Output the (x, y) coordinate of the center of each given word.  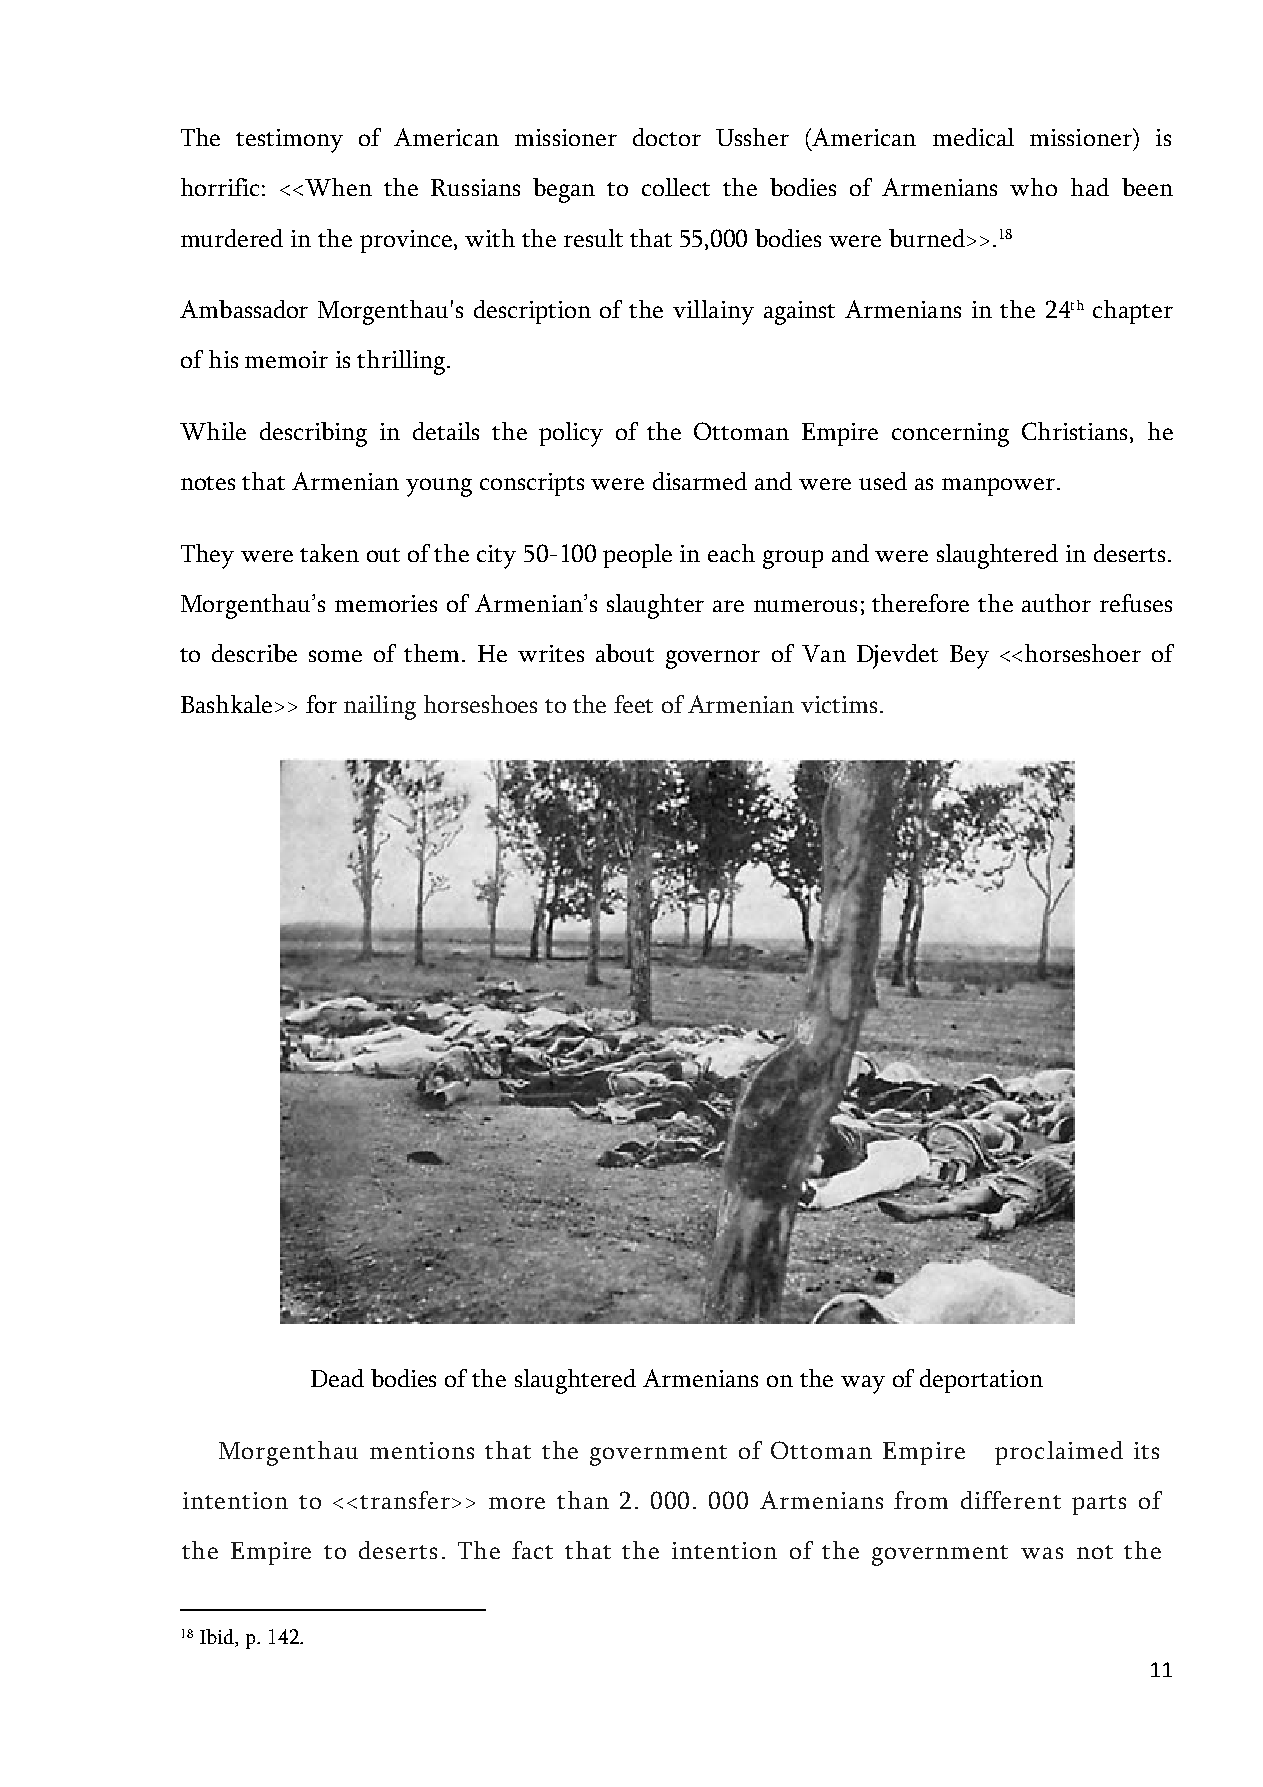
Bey (969, 657)
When (338, 187)
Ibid (218, 1638)
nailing (380, 707)
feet (633, 704)
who (1033, 187)
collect (676, 187)
